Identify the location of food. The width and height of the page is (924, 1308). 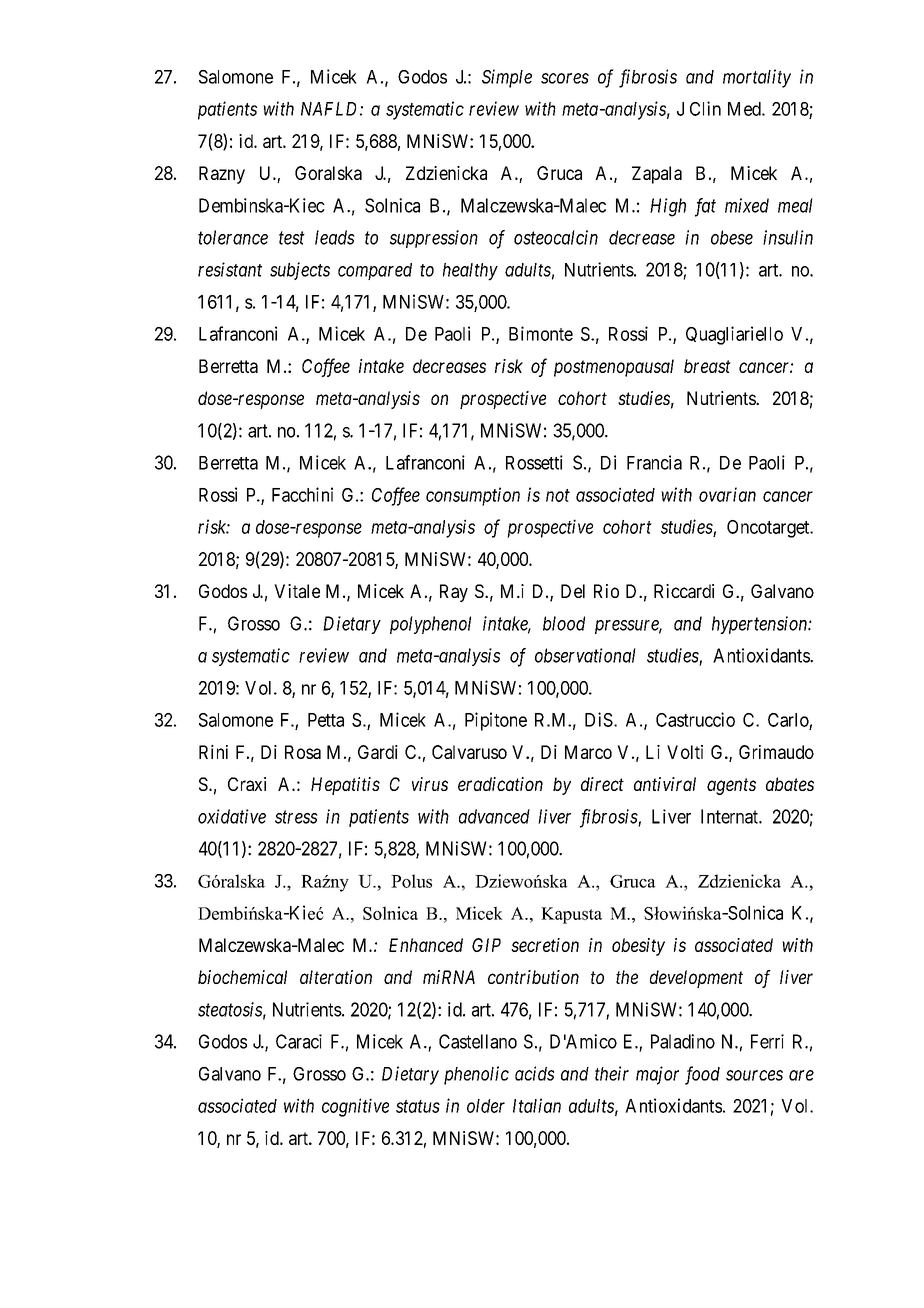
(702, 1075).
